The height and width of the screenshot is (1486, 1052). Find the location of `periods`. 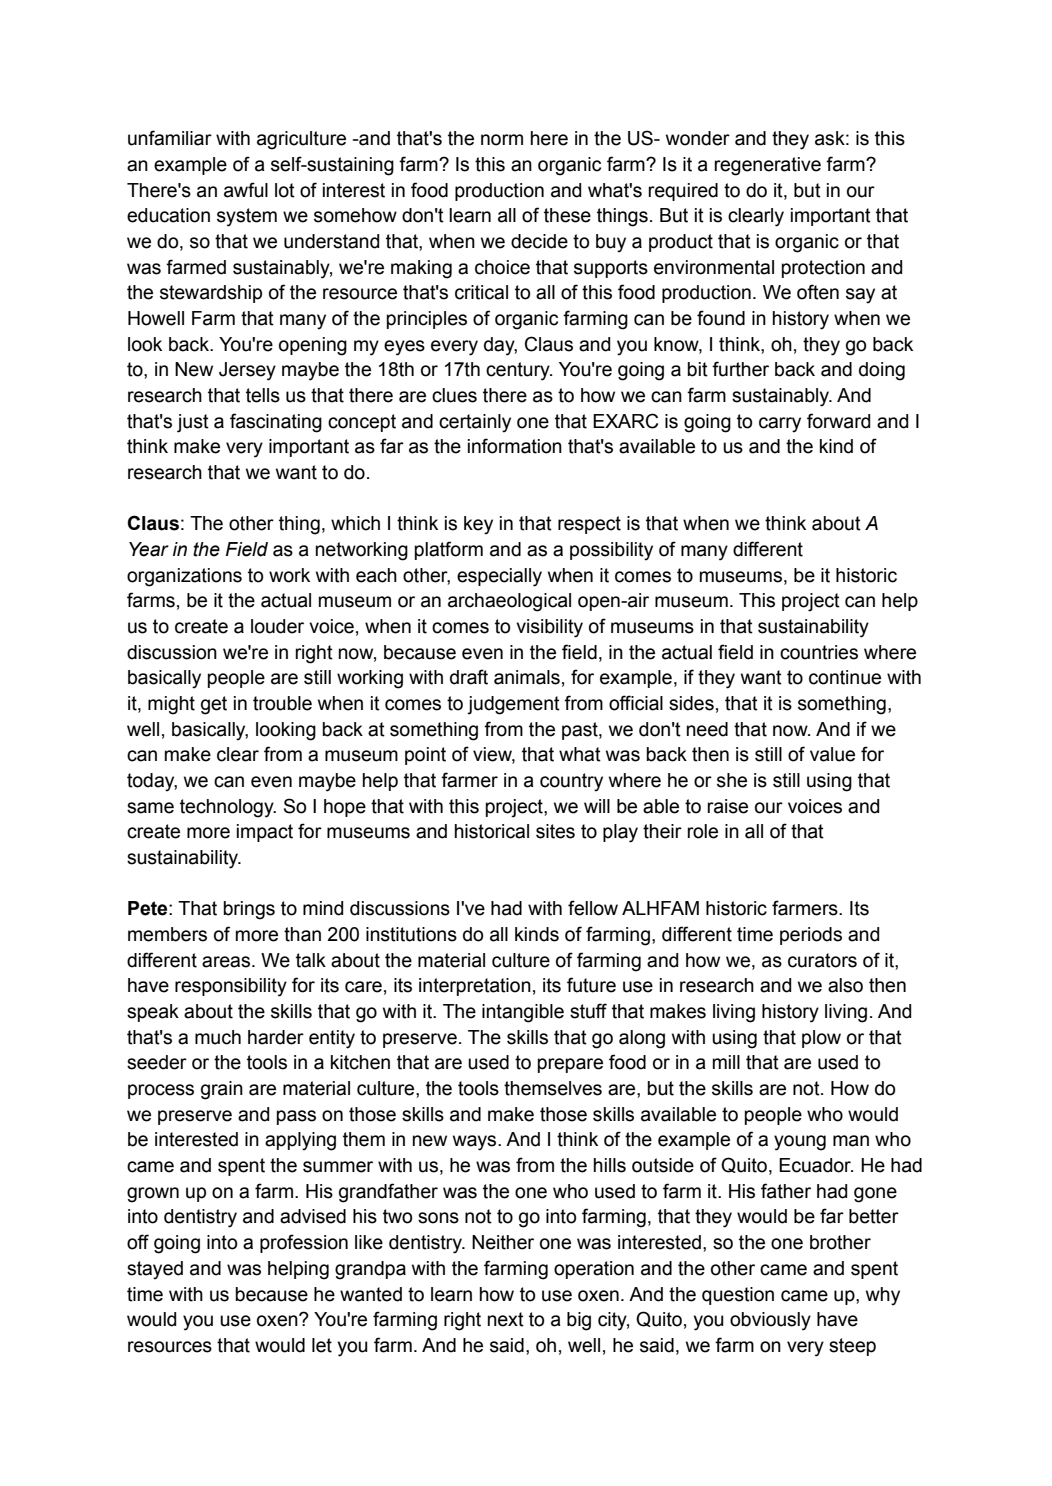

periods is located at coordinates (811, 936).
